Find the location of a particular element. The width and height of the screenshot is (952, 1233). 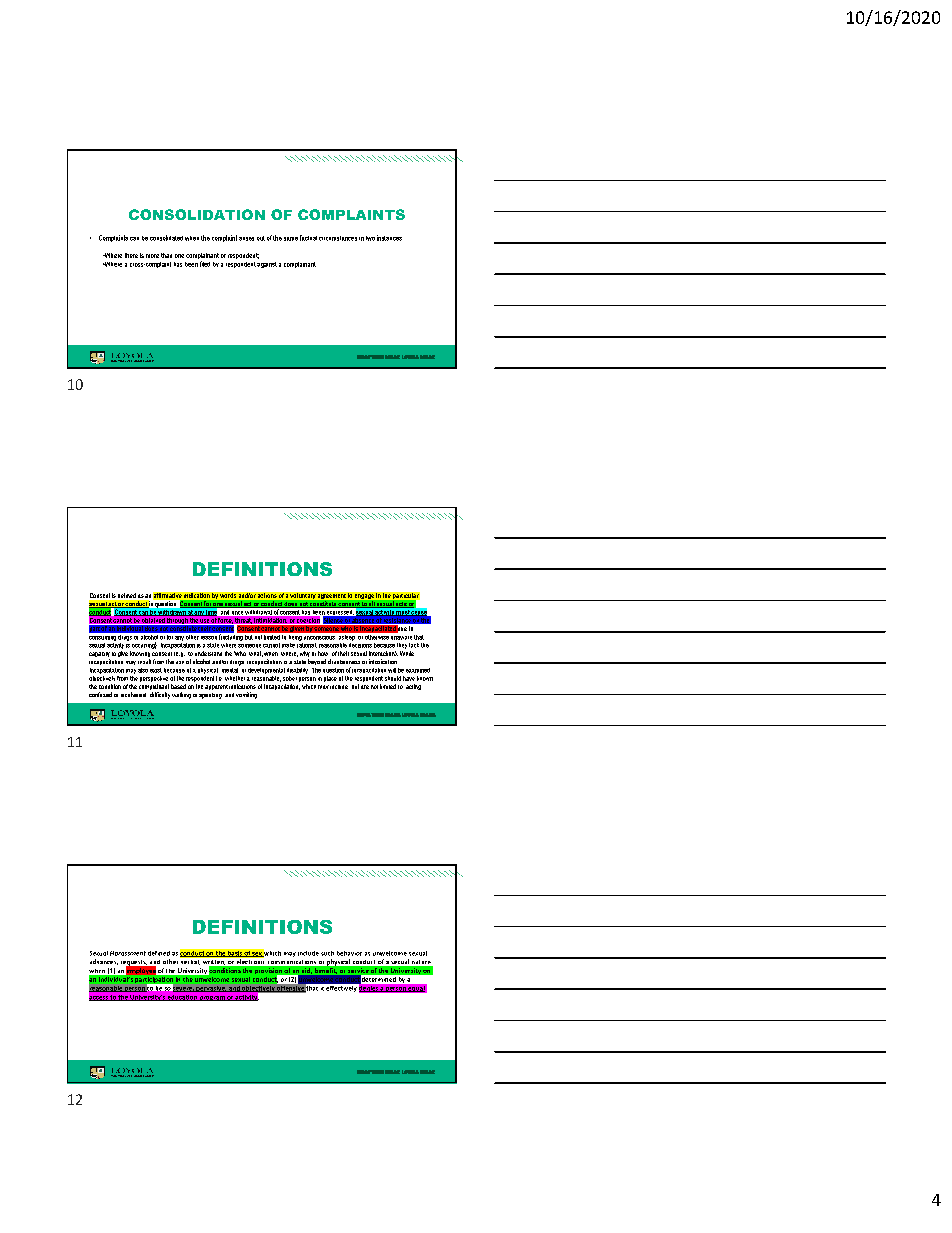

unaware is located at coordinates (401, 638).
